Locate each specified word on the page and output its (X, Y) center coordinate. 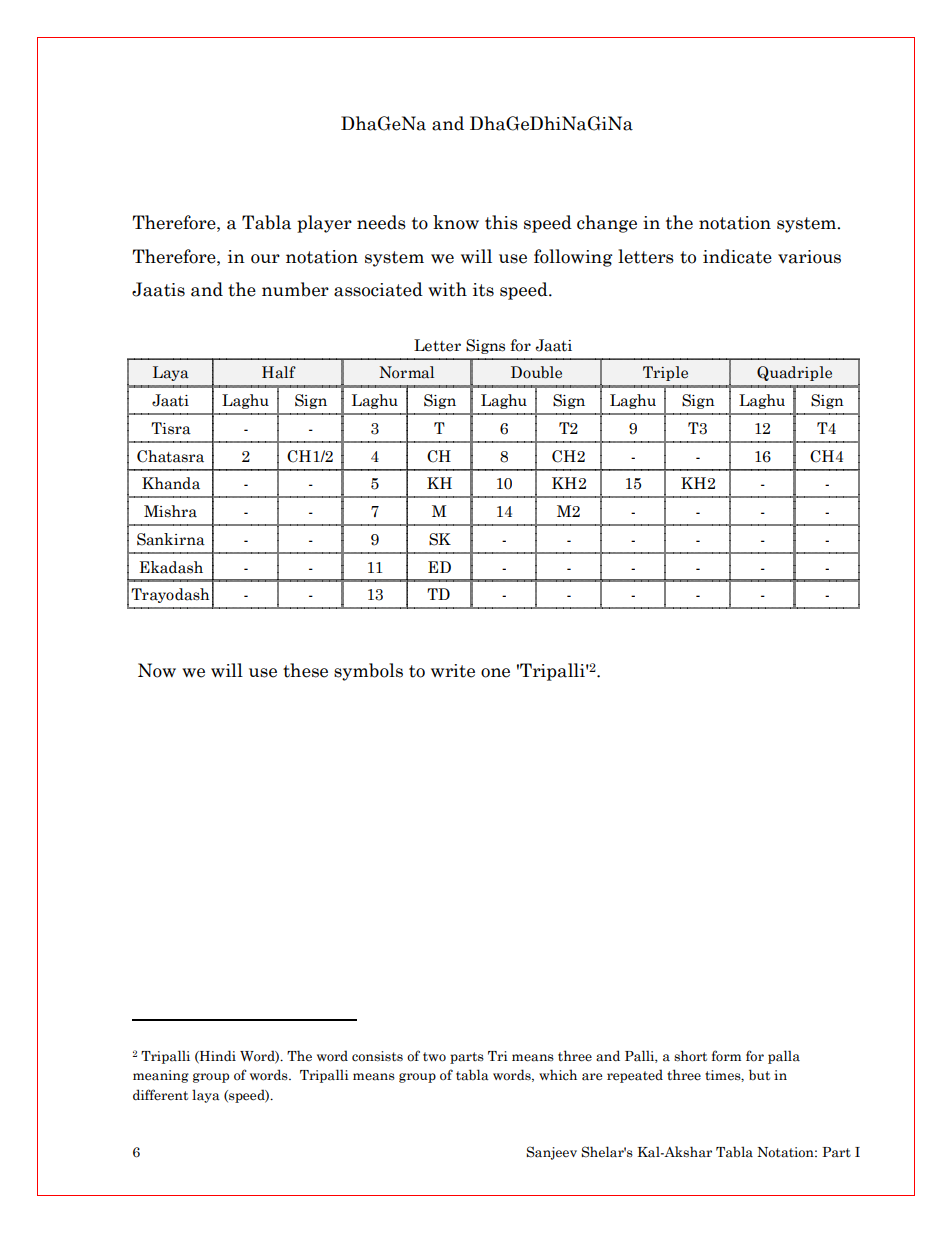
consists (377, 1056)
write (453, 671)
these (305, 670)
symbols (368, 672)
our (265, 259)
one (495, 673)
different (160, 1095)
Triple (665, 373)
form (726, 1056)
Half (279, 372)
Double (536, 372)
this (501, 222)
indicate (737, 256)
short (690, 1056)
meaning (161, 1076)
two (434, 1057)
